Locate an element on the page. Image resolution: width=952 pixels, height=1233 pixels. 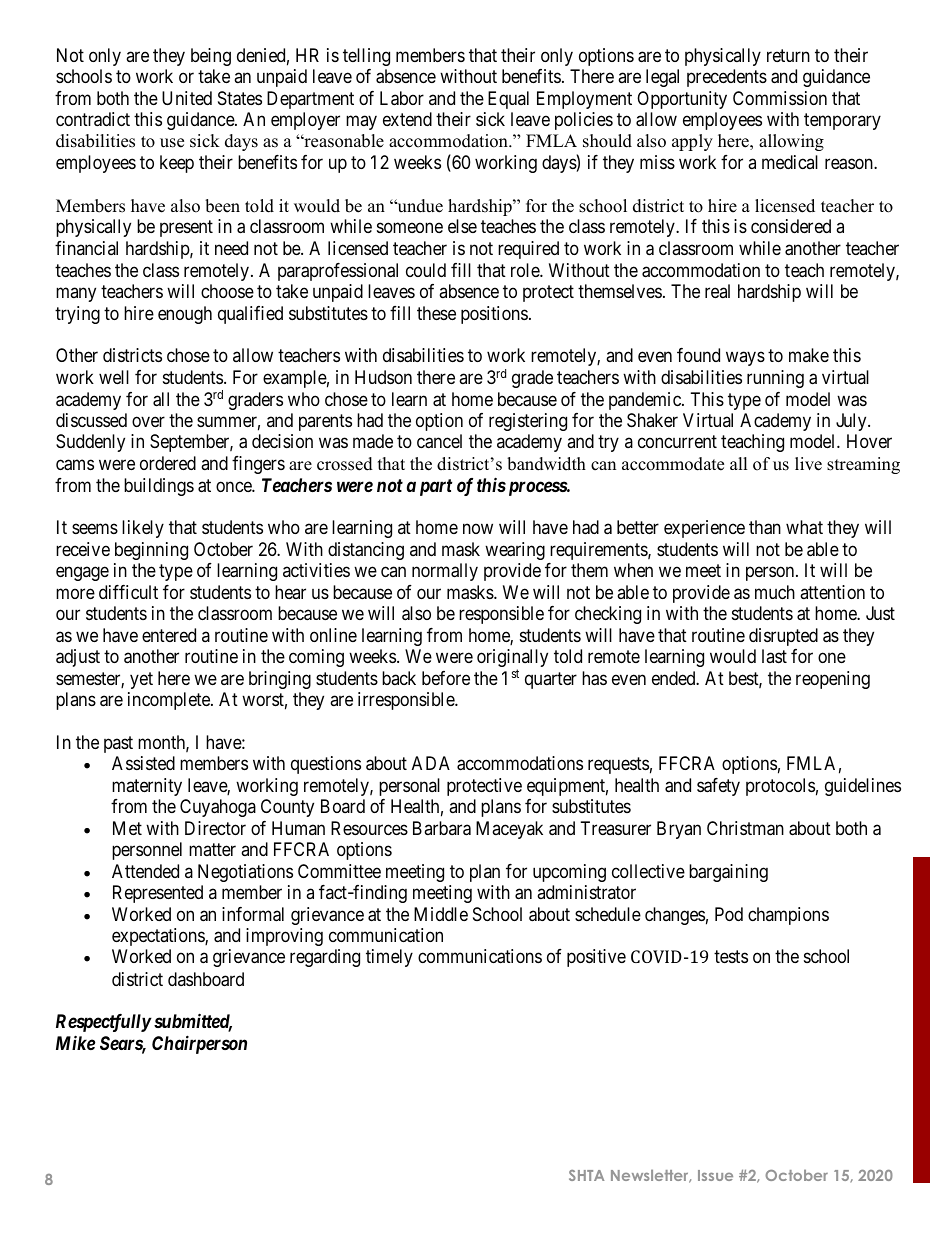
maternity is located at coordinates (147, 787).
